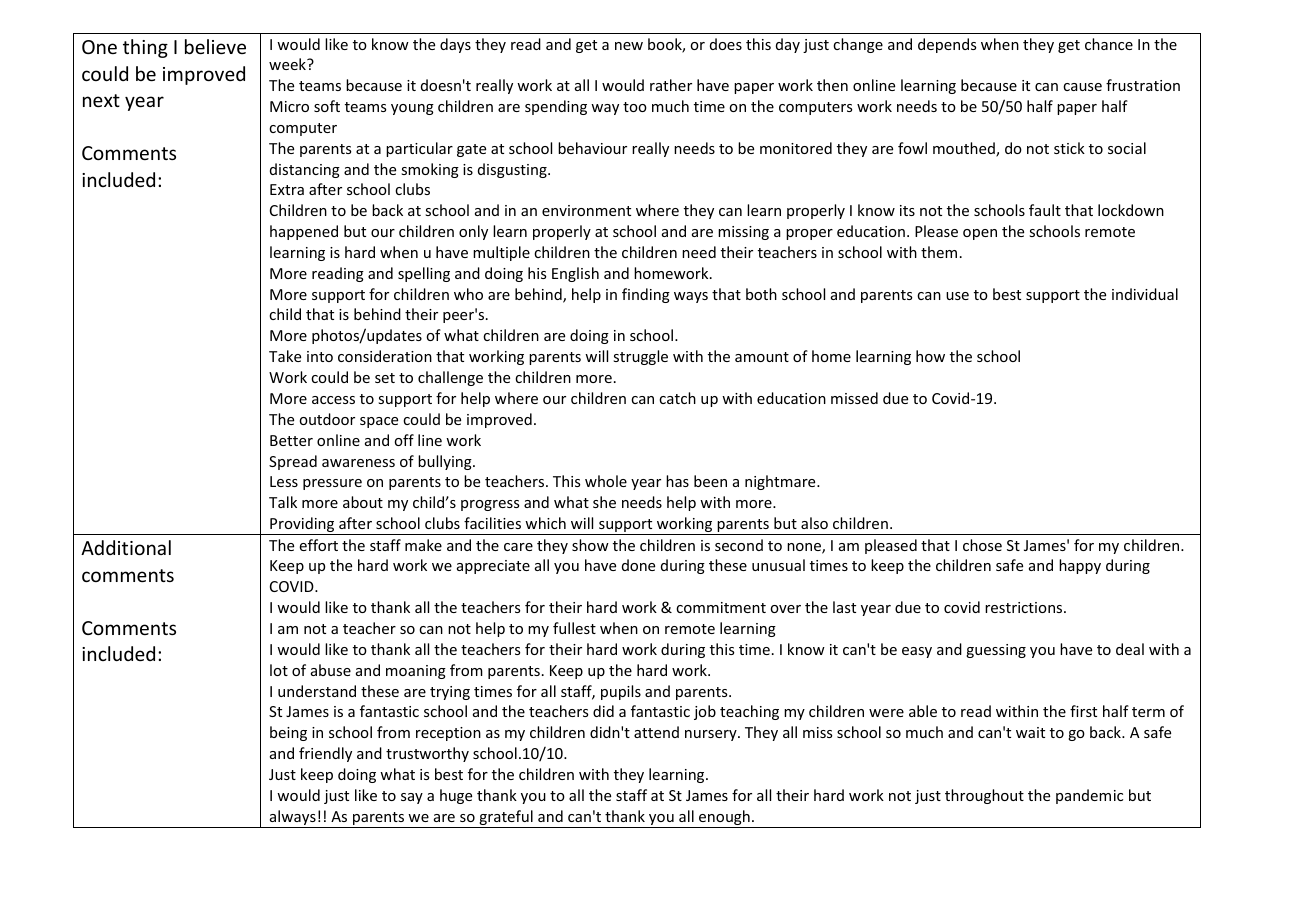 This screenshot has width=1308, height=924. I want to click on friendly, so click(325, 754).
